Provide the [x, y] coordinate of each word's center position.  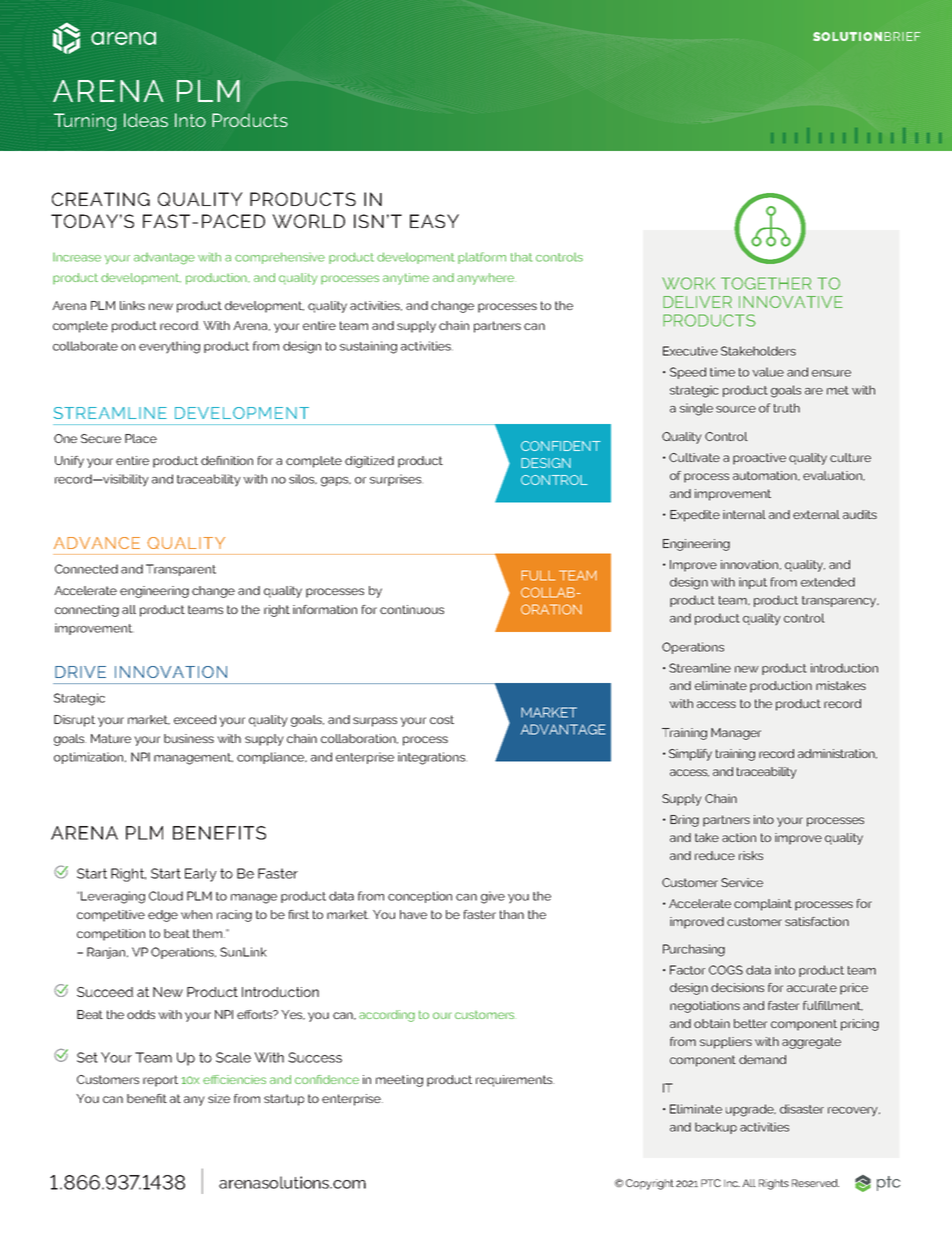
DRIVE [80, 672]
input [753, 583]
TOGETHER [766, 283]
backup [716, 1128]
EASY [434, 221]
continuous [412, 609]
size [219, 1098]
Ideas [146, 120]
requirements [515, 1081]
